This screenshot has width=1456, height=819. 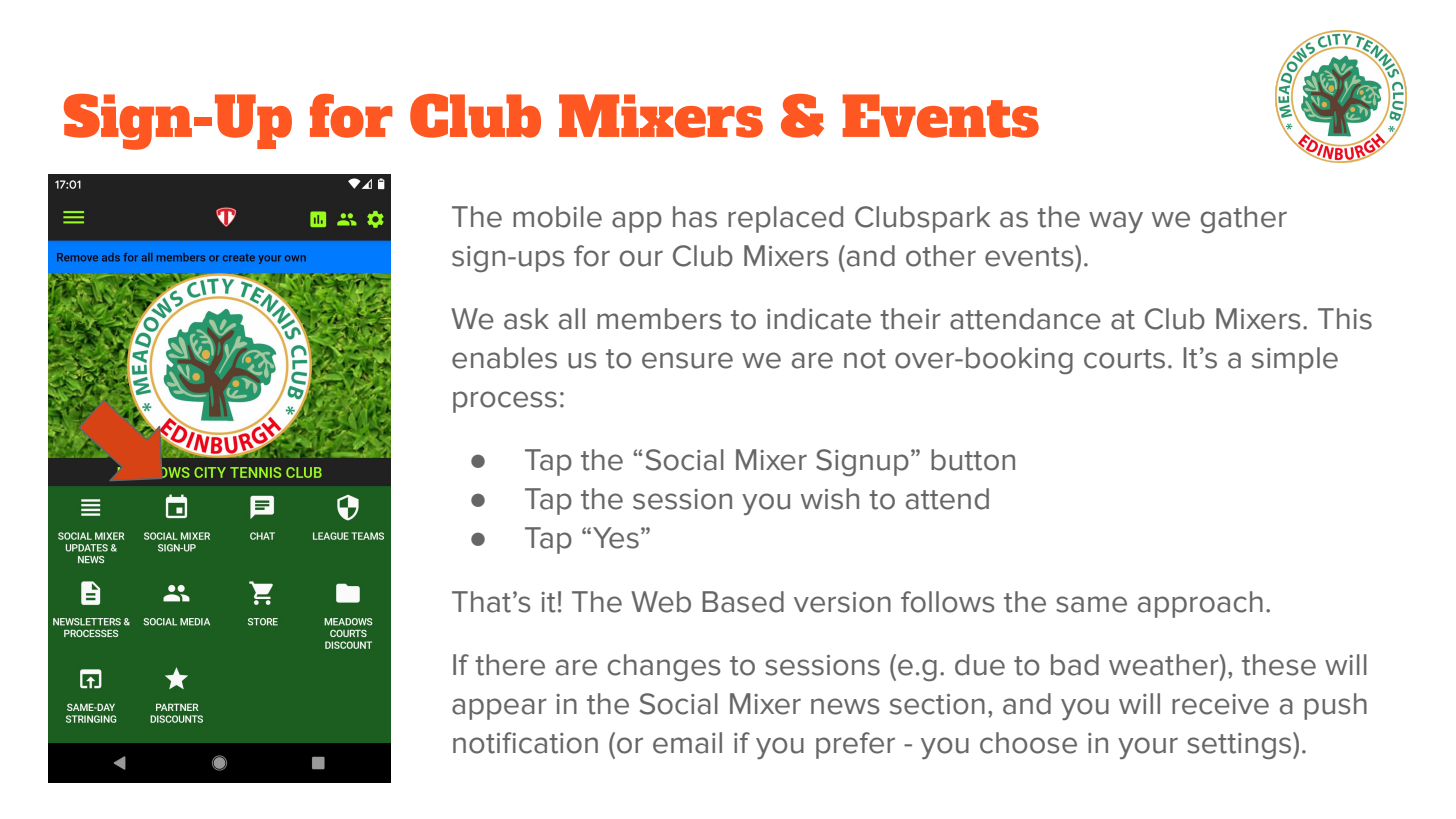 I want to click on email, so click(x=687, y=743).
